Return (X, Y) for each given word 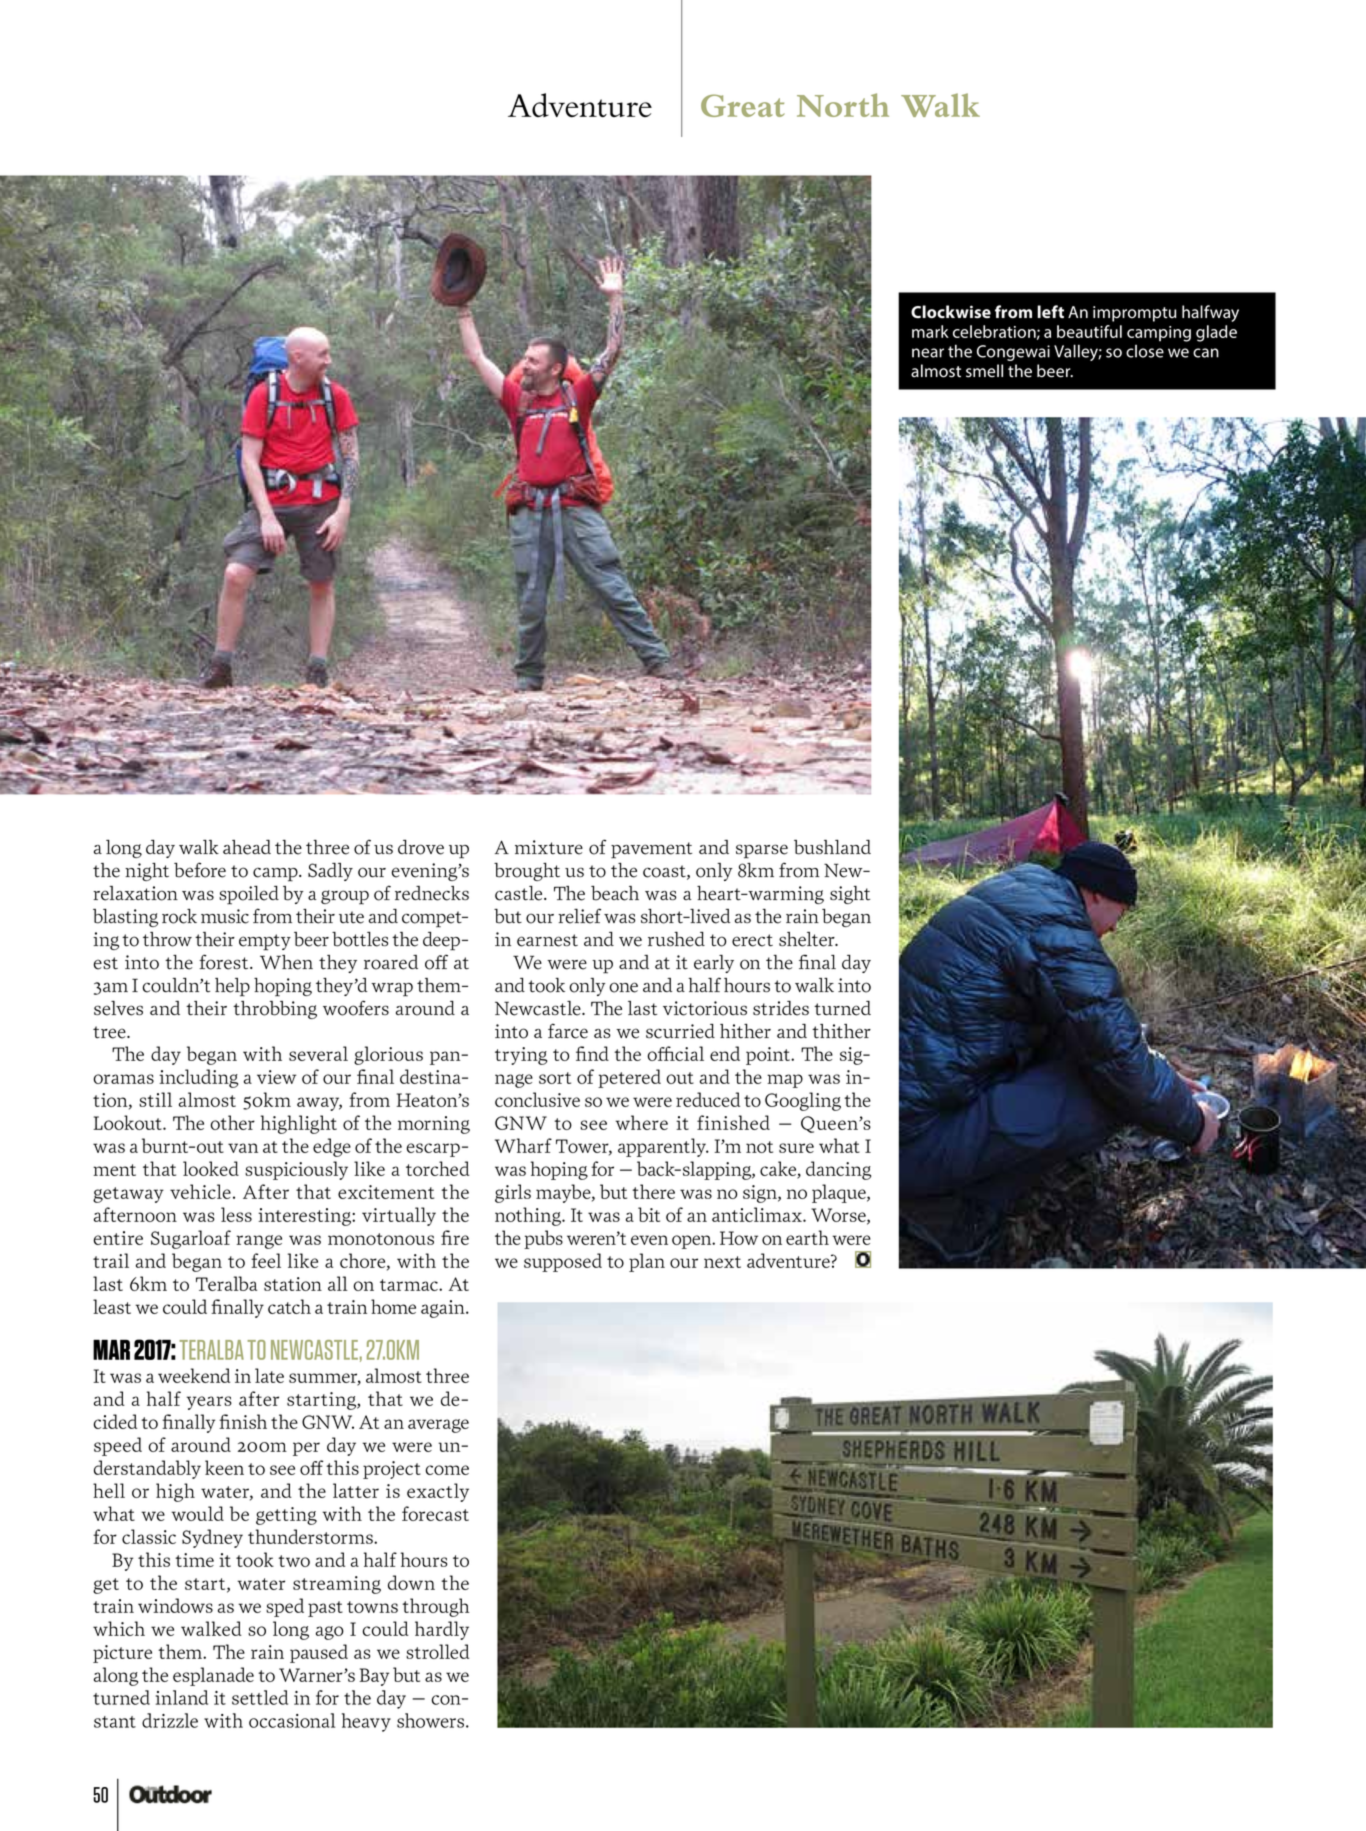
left (1050, 312)
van (243, 1148)
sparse (762, 851)
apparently (663, 1147)
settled (260, 1697)
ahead (247, 847)
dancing (838, 1170)
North (843, 105)
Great (743, 105)
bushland (832, 847)
